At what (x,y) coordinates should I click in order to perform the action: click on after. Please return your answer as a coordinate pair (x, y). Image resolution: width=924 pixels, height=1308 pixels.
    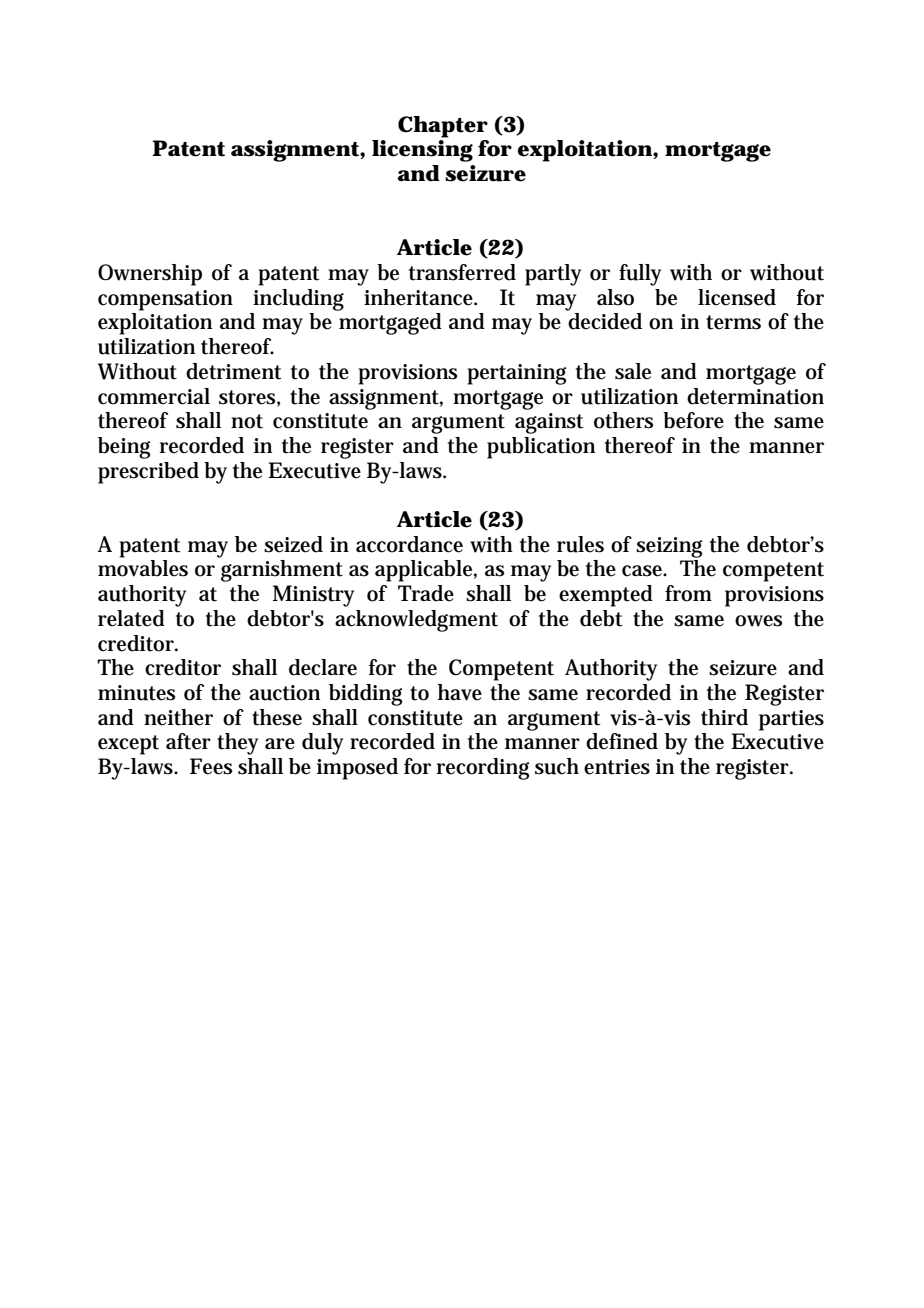
    Looking at the image, I should click on (188, 741).
